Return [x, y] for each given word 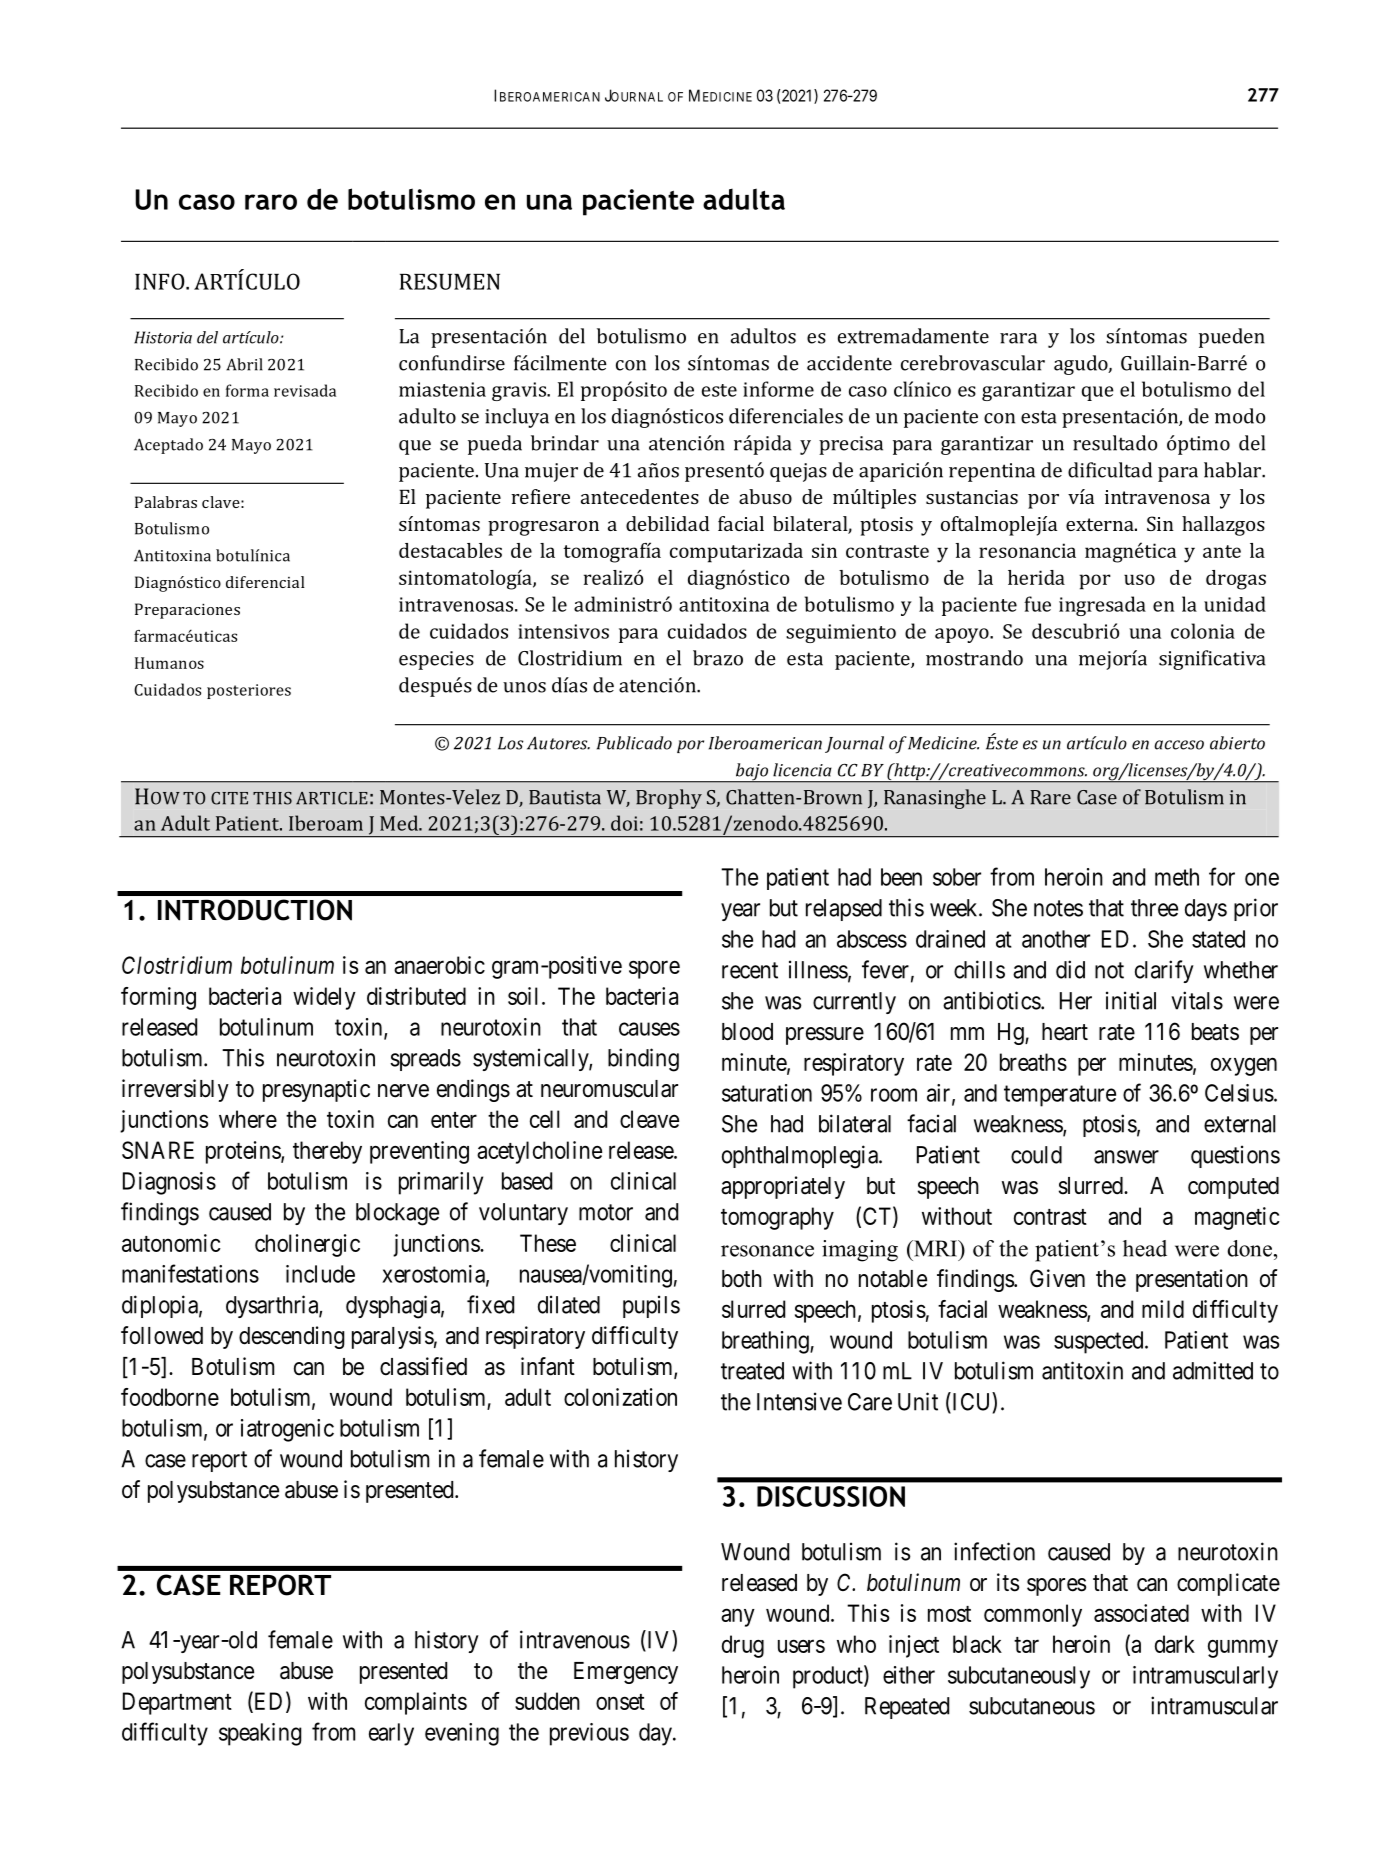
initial [1131, 1000]
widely [324, 998]
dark [1175, 1644]
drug [743, 1646]
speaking [260, 1734]
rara [1018, 338]
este [719, 390]
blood [747, 1032]
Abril [244, 364]
